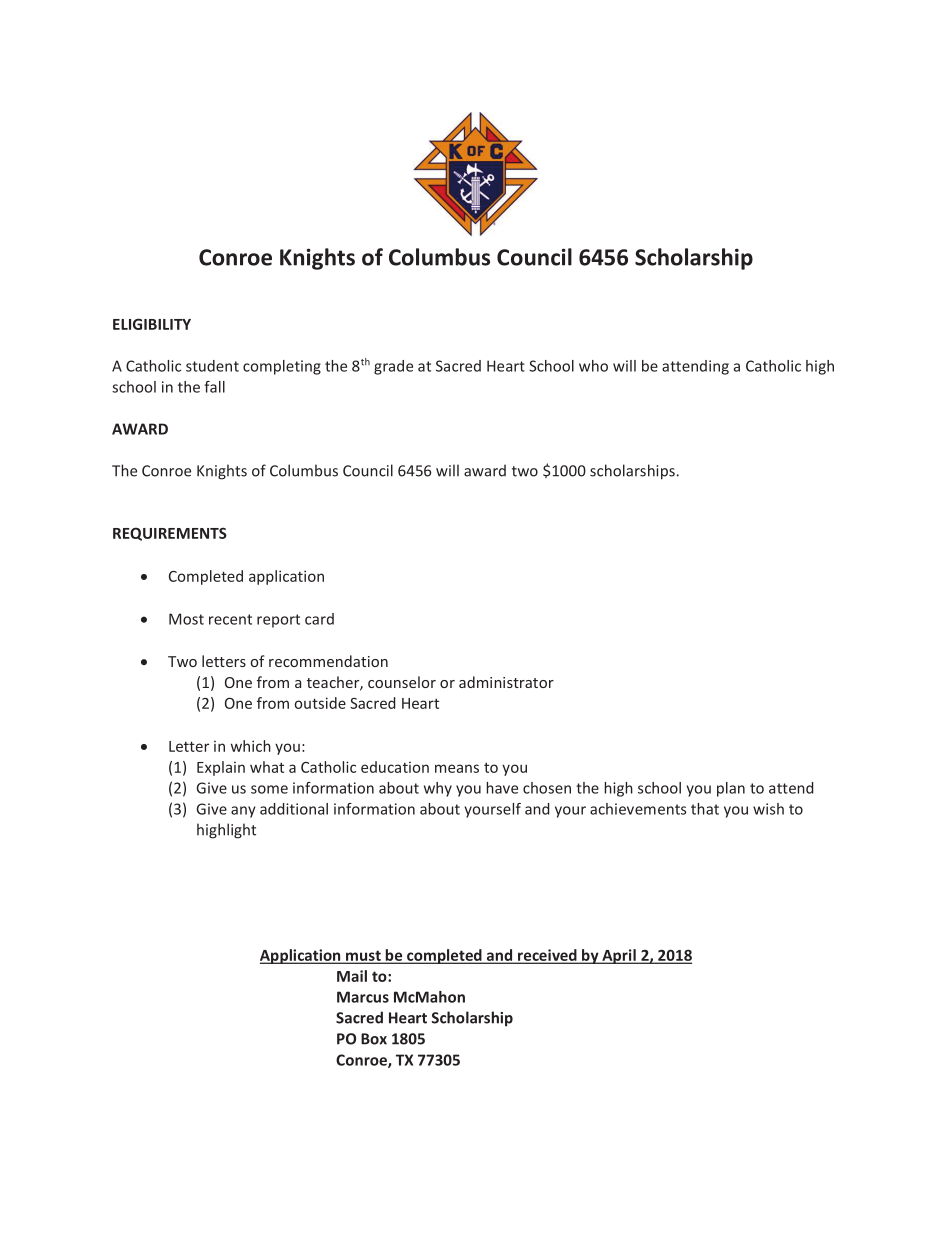  What do you see at coordinates (212, 366) in the screenshot?
I see `student` at bounding box center [212, 366].
